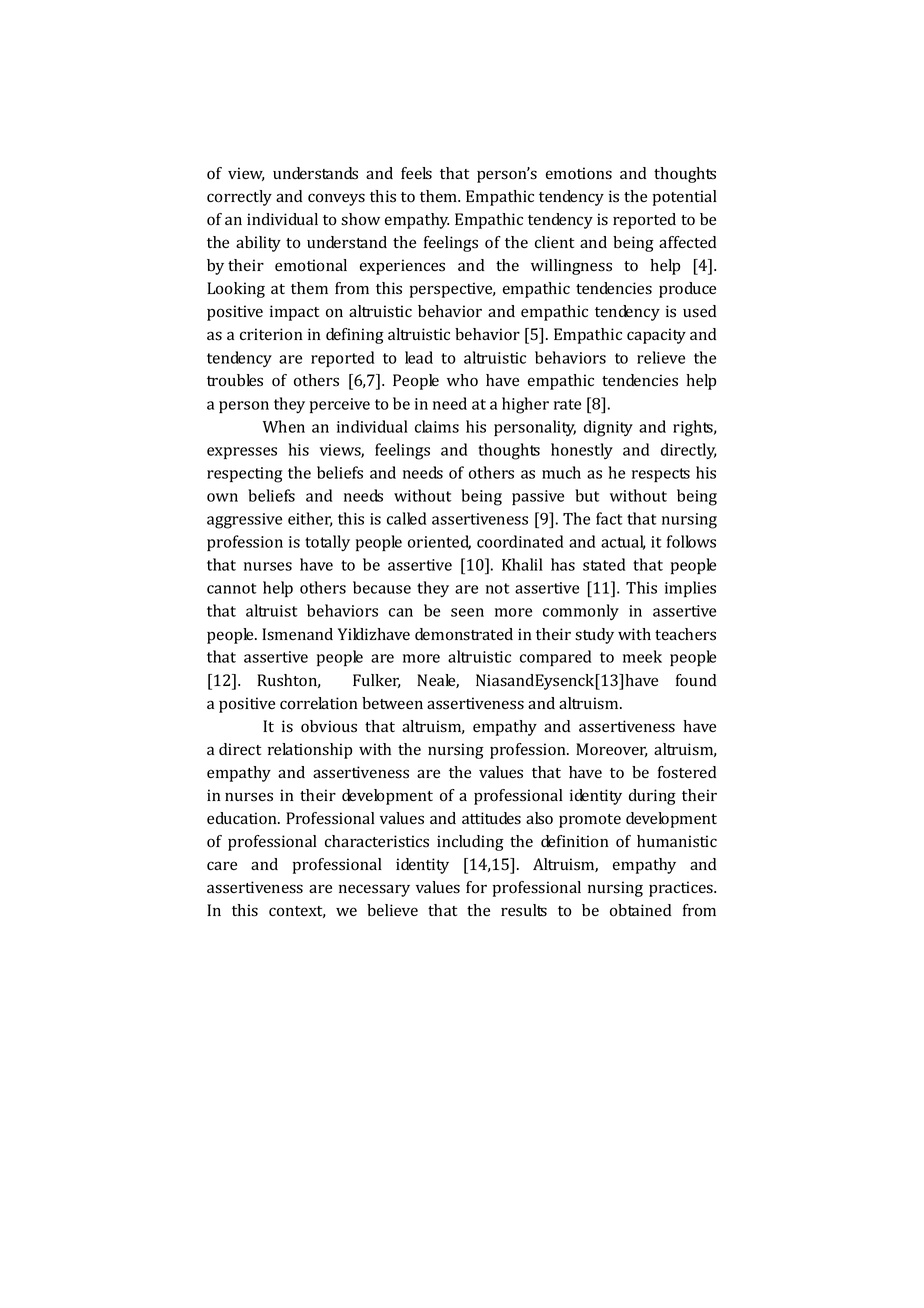  What do you see at coordinates (416, 173) in the page?
I see `feels` at bounding box center [416, 173].
